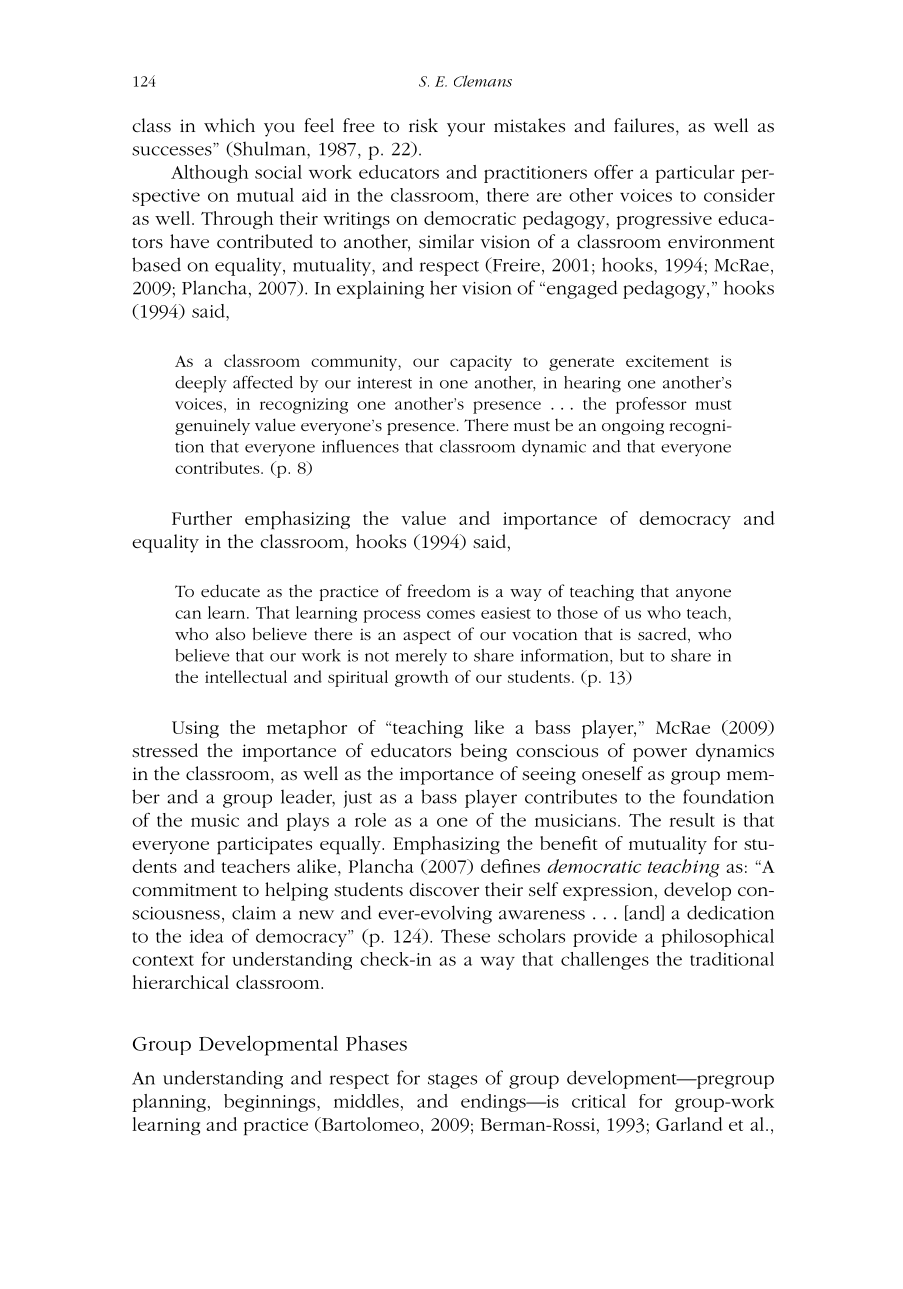 This screenshot has height=1289, width=903. Describe the element at coordinates (207, 936) in the screenshot. I see `idea` at that location.
